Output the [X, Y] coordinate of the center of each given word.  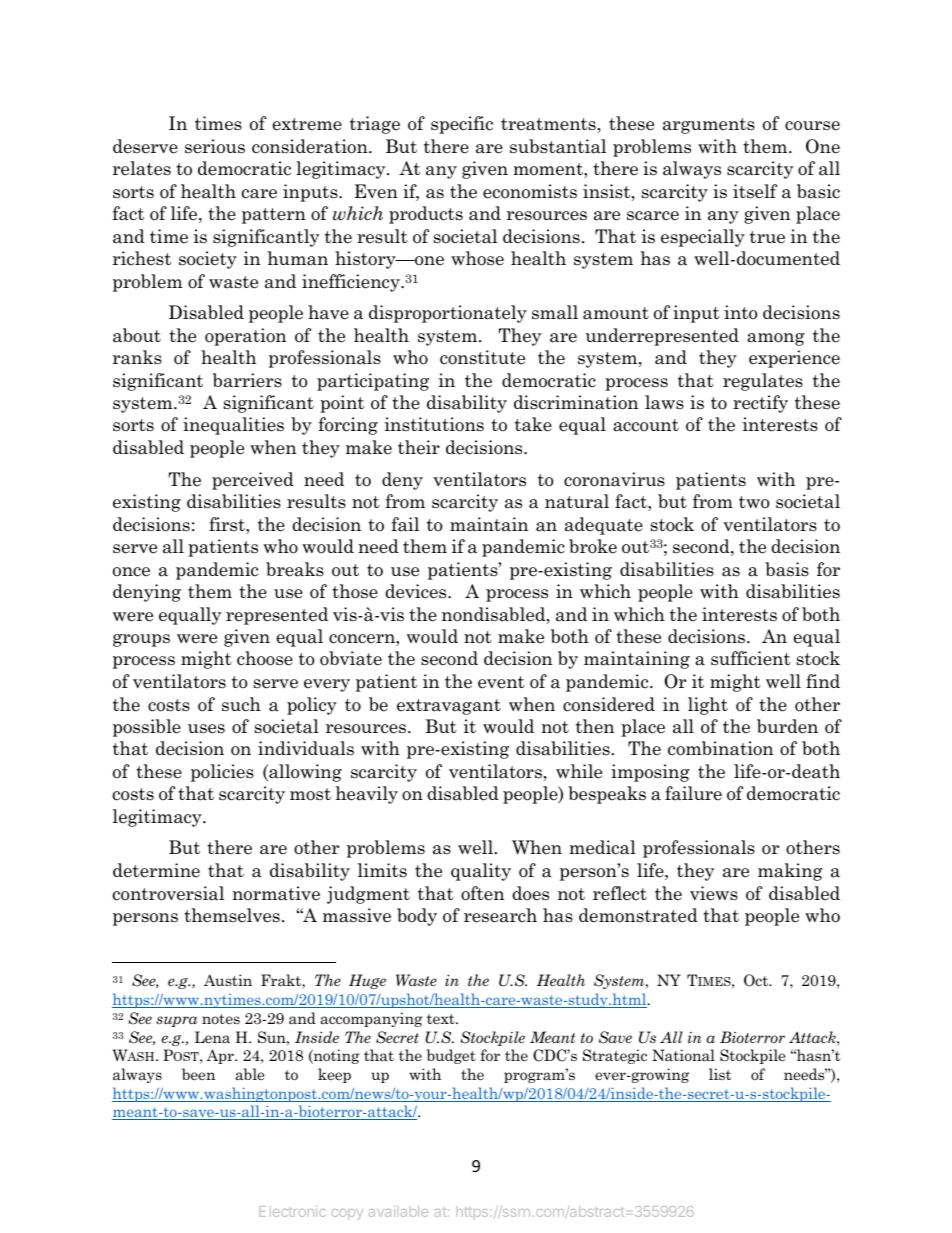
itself [755, 191]
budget [451, 1056]
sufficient [751, 658]
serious [215, 146]
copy [347, 1214]
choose [265, 658]
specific [462, 125]
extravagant [449, 707]
